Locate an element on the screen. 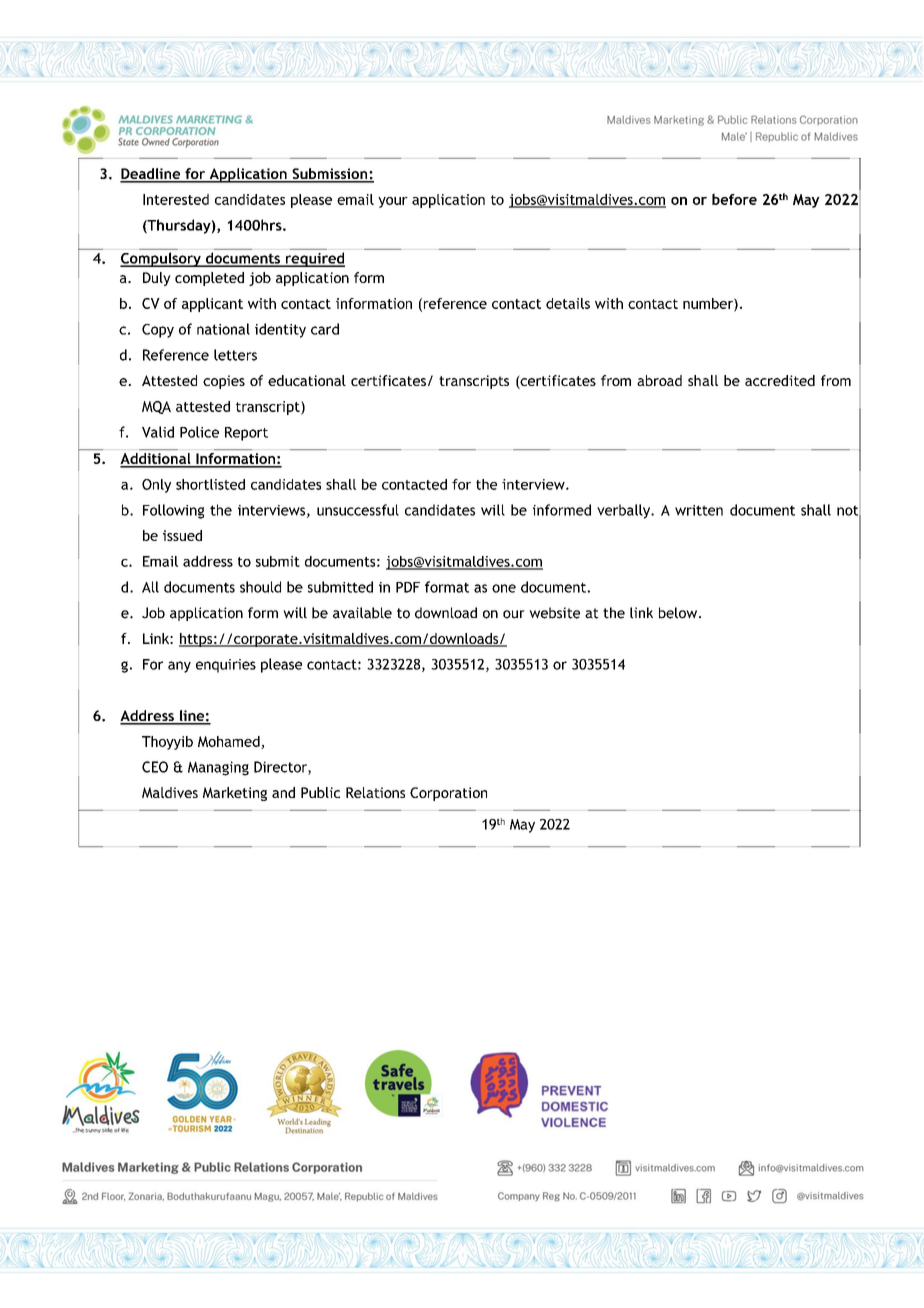 This screenshot has height=1308, width=924. Relations is located at coordinates (375, 792).
